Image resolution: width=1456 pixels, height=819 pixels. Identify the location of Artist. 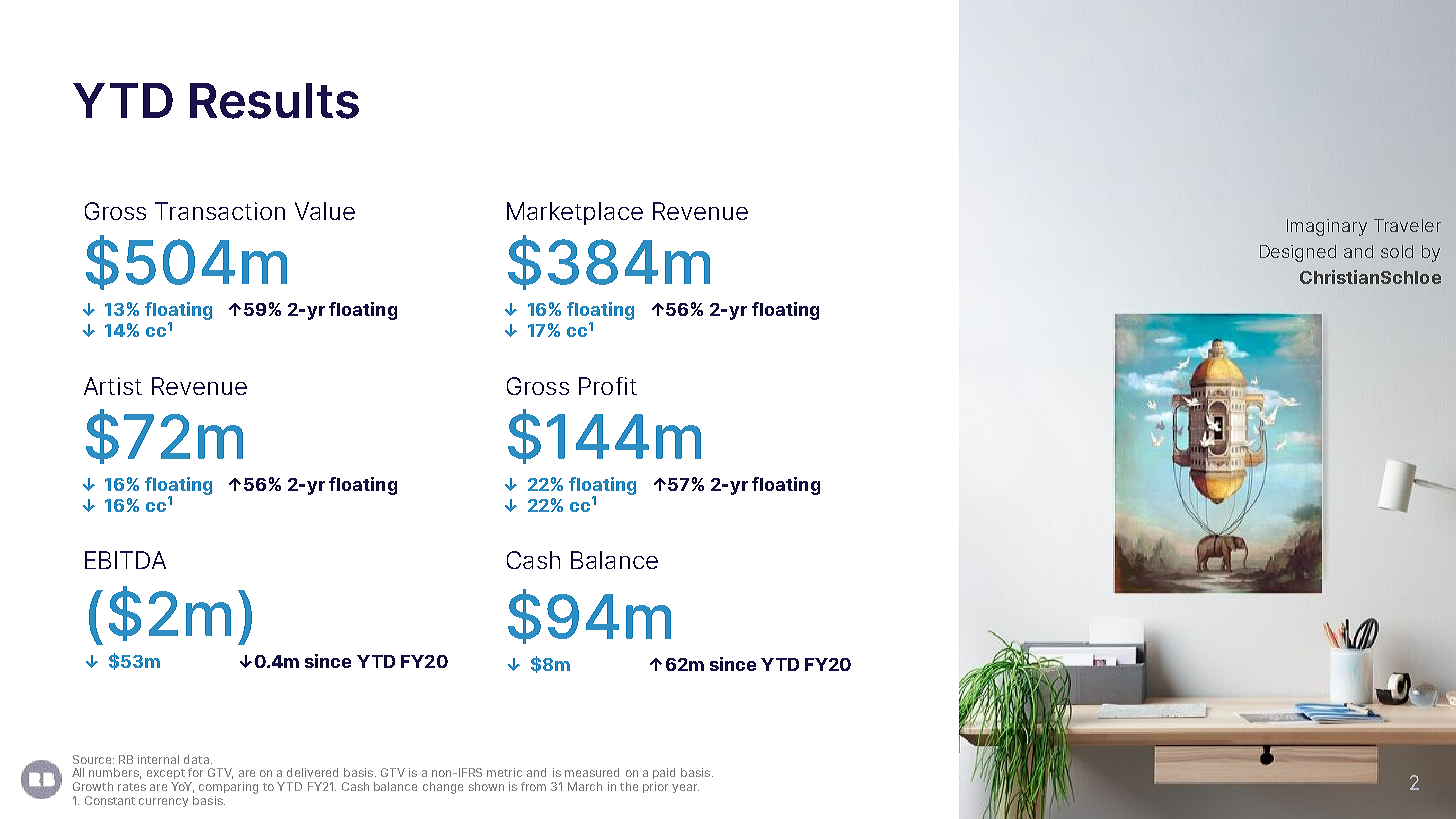
(113, 386).
